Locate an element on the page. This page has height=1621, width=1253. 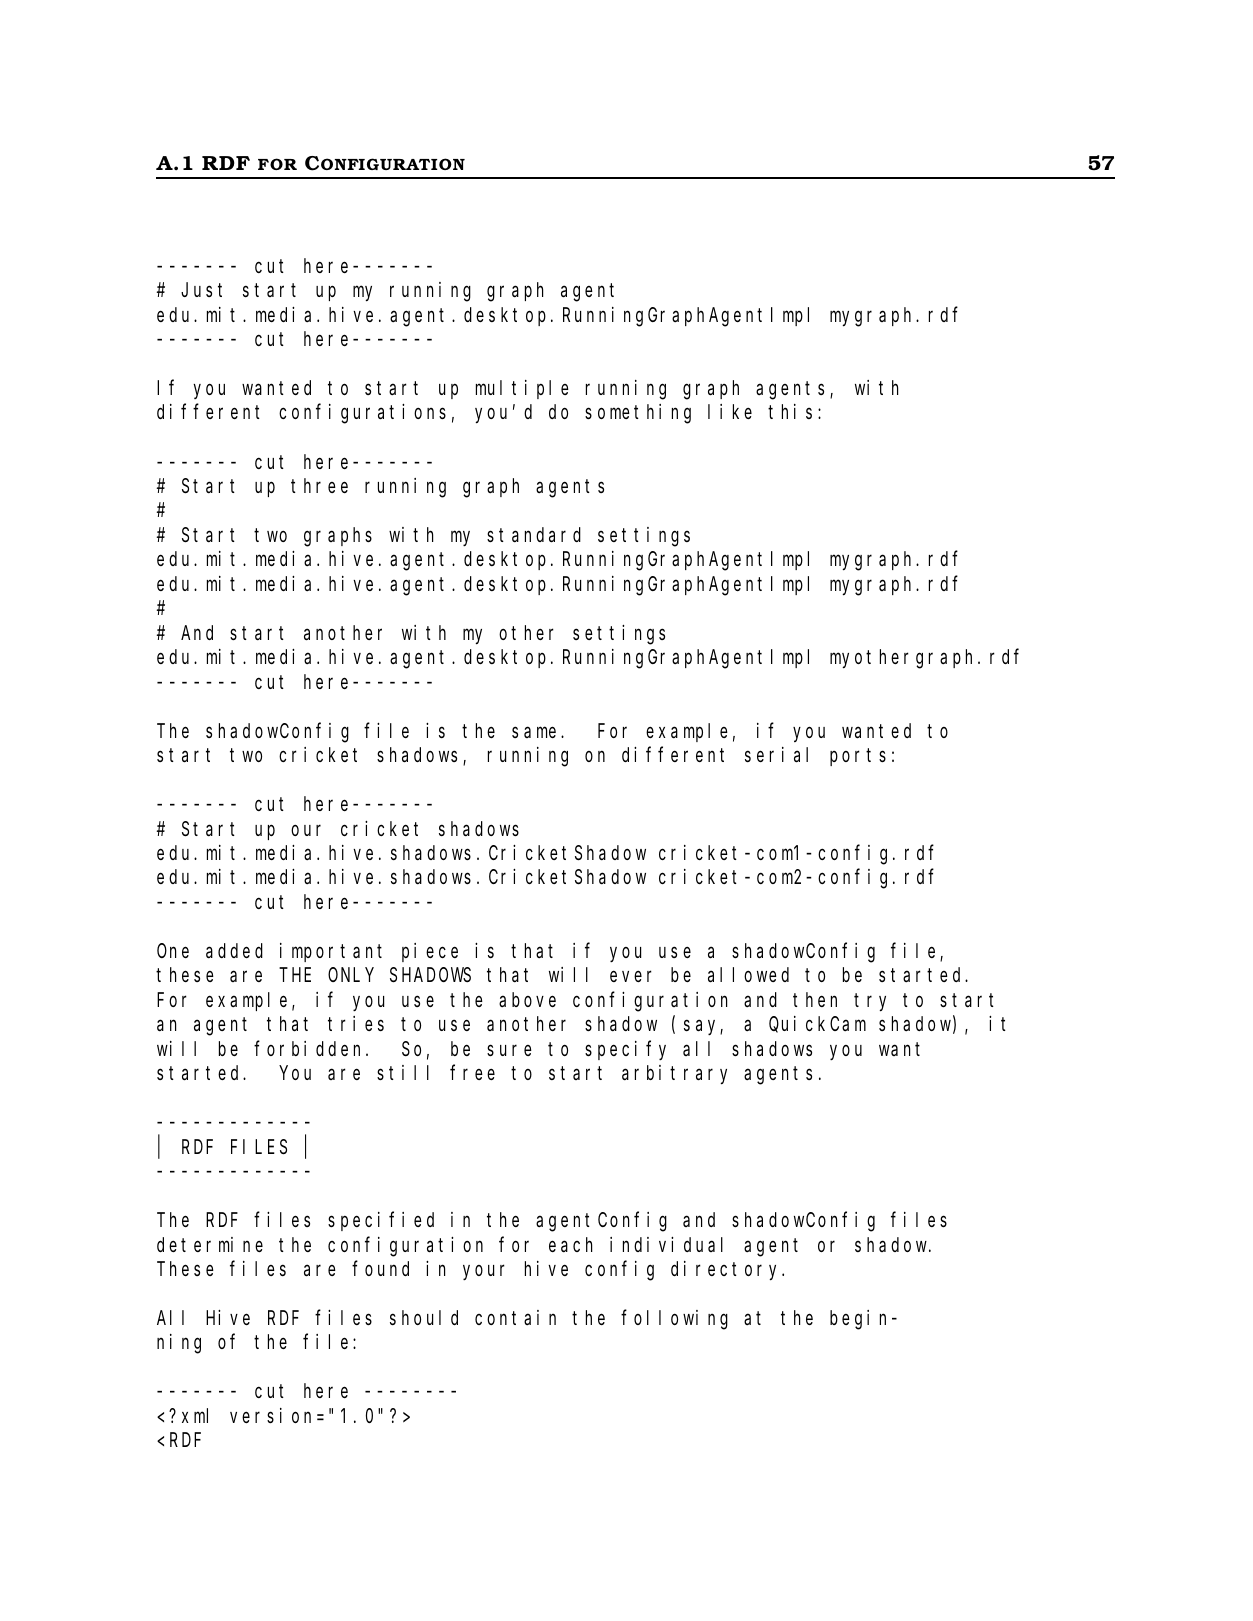
above is located at coordinates (527, 999).
